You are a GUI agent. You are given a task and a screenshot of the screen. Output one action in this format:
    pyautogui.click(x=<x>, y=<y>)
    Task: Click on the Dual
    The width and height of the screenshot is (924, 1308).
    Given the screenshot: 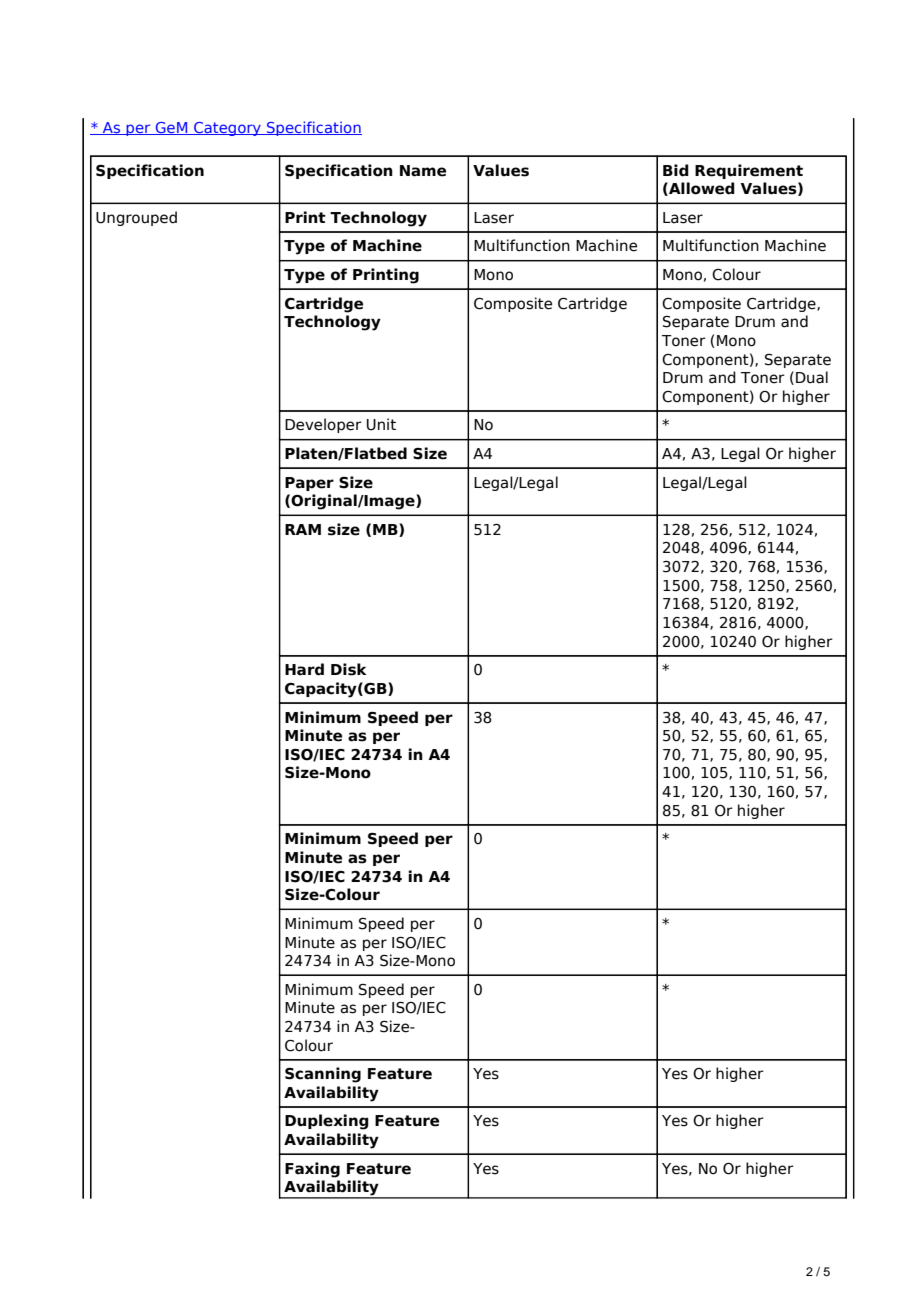 What is the action you would take?
    pyautogui.click(x=812, y=377)
